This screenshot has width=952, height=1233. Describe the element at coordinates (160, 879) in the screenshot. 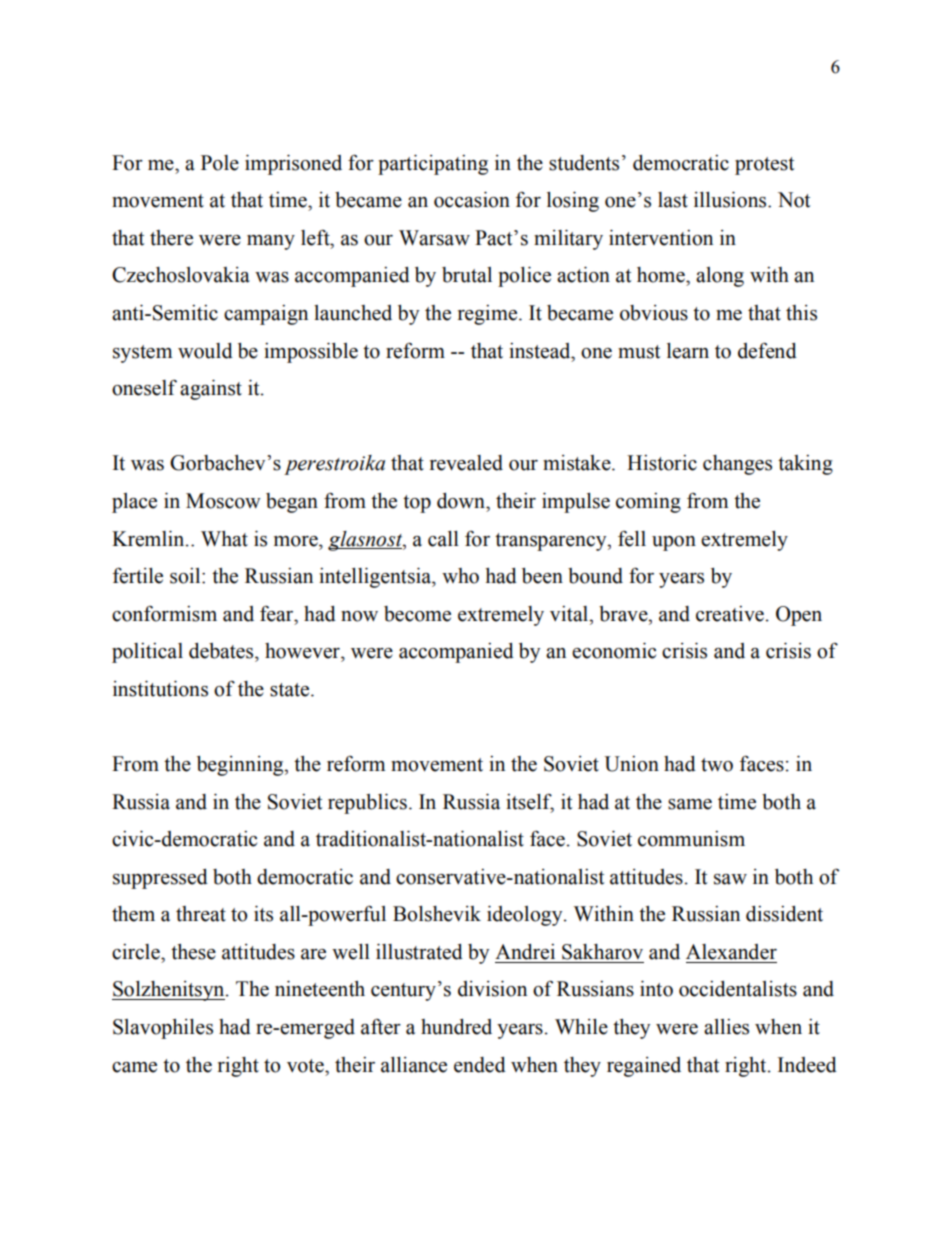

I see `suppressed` at that location.
